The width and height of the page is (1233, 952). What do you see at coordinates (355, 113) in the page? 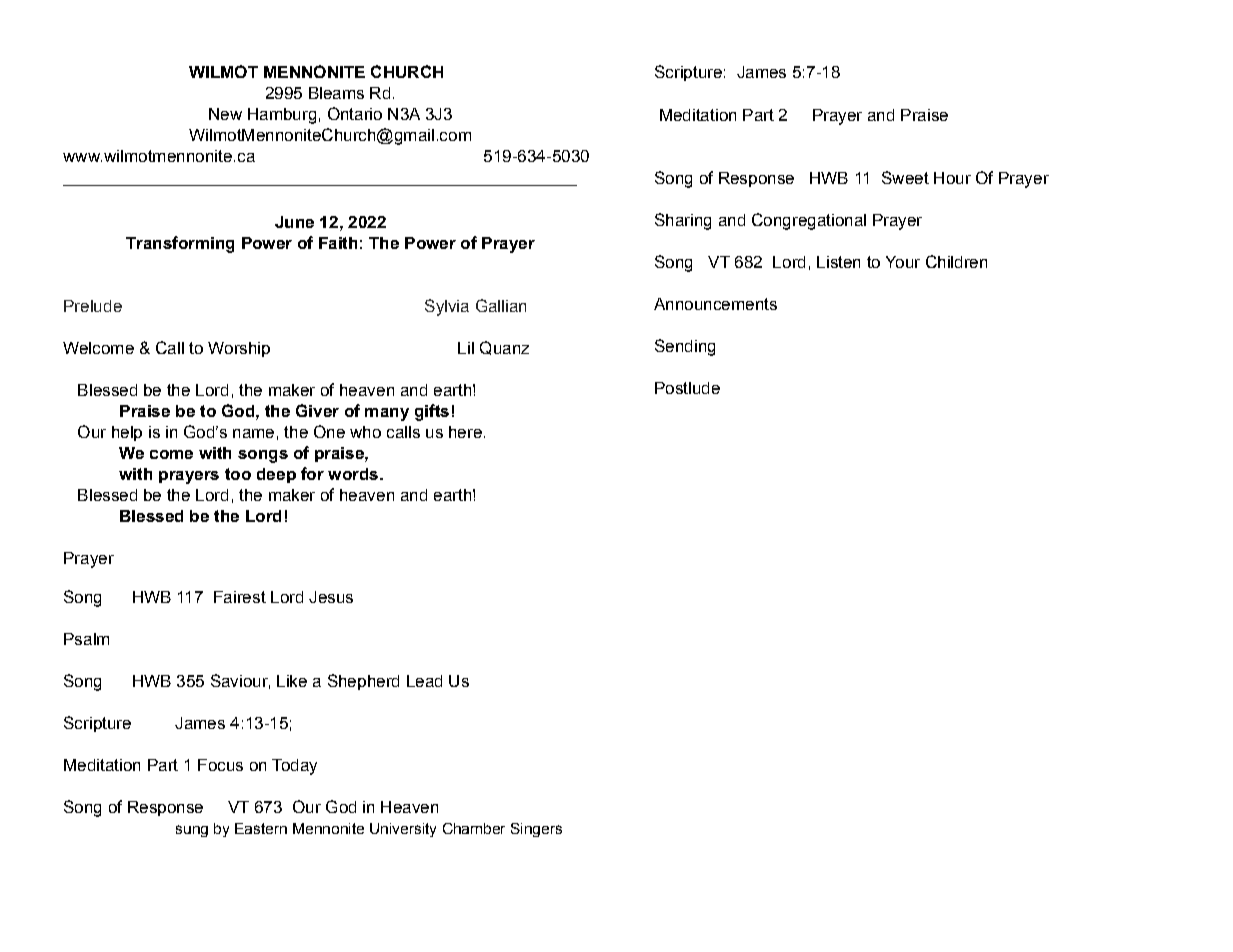
I see `Ontario` at bounding box center [355, 113].
